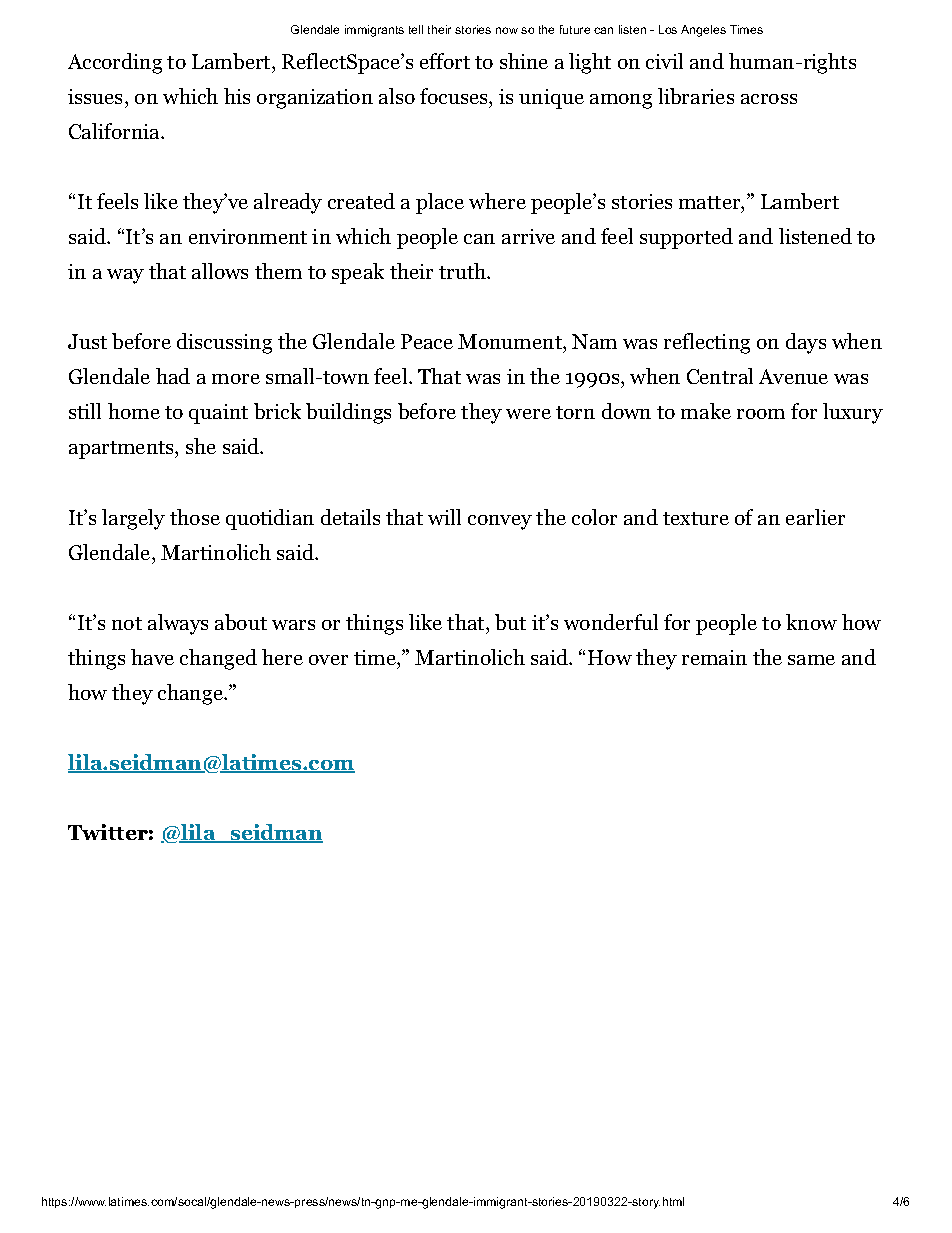 Image resolution: width=952 pixels, height=1233 pixels. I want to click on According, so click(115, 63).
